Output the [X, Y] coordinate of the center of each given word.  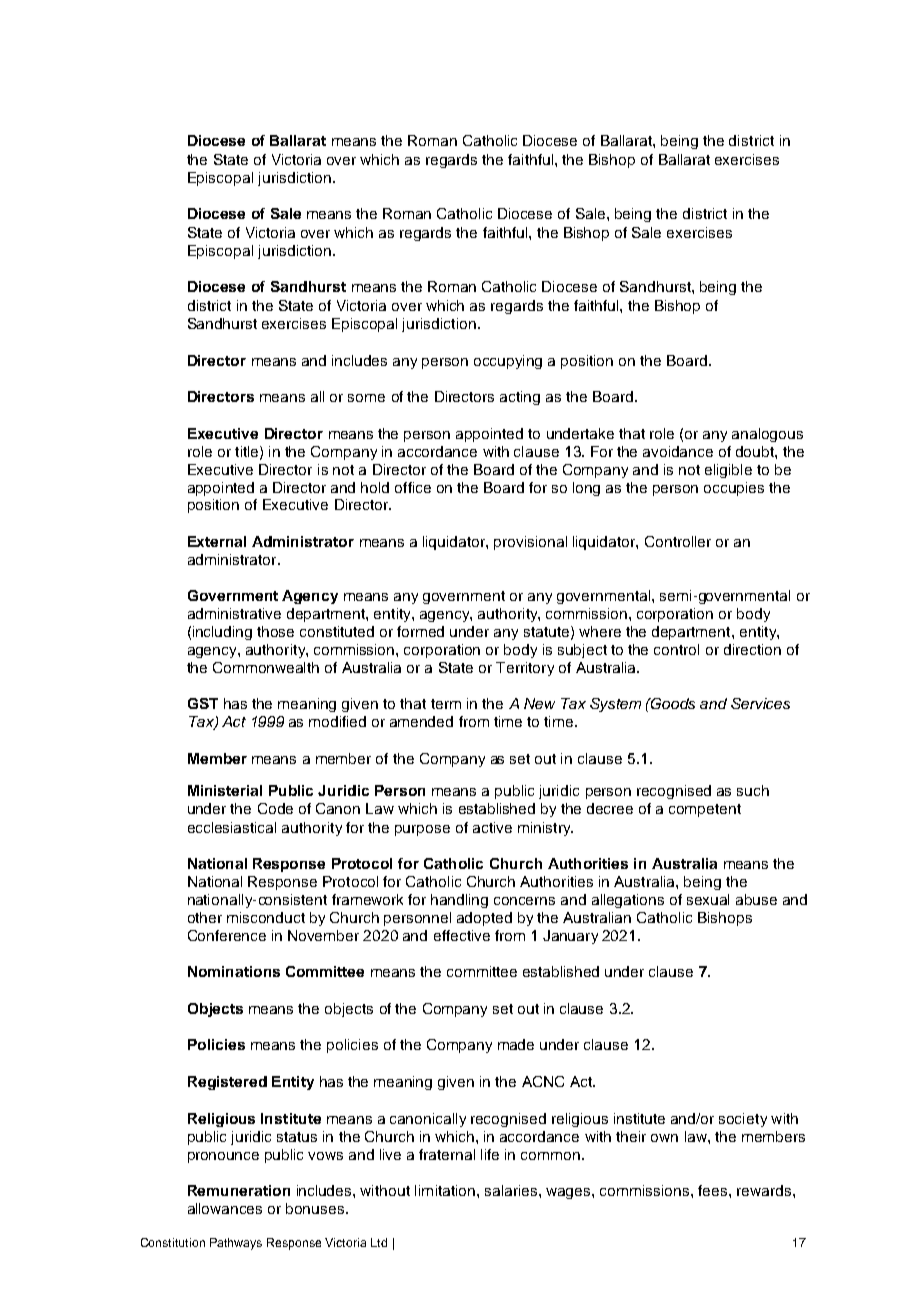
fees [712, 1190]
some [366, 398]
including [222, 633]
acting [520, 398]
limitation [445, 1190]
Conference [227, 935]
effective [462, 935]
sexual [708, 899]
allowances [225, 1208]
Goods [672, 703]
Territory [525, 669]
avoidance [678, 451]
